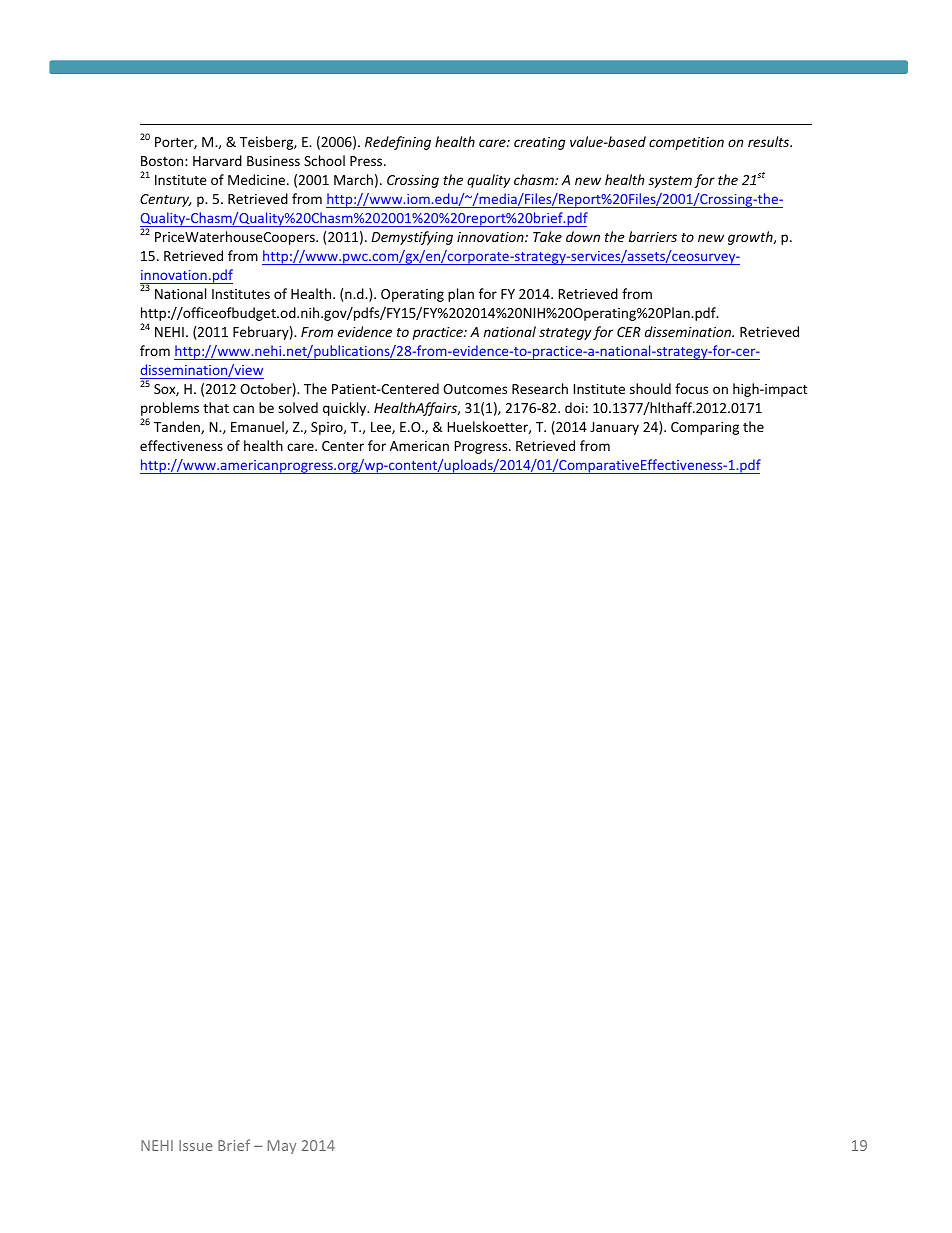 This screenshot has height=1233, width=952. I want to click on Comparing, so click(705, 428).
